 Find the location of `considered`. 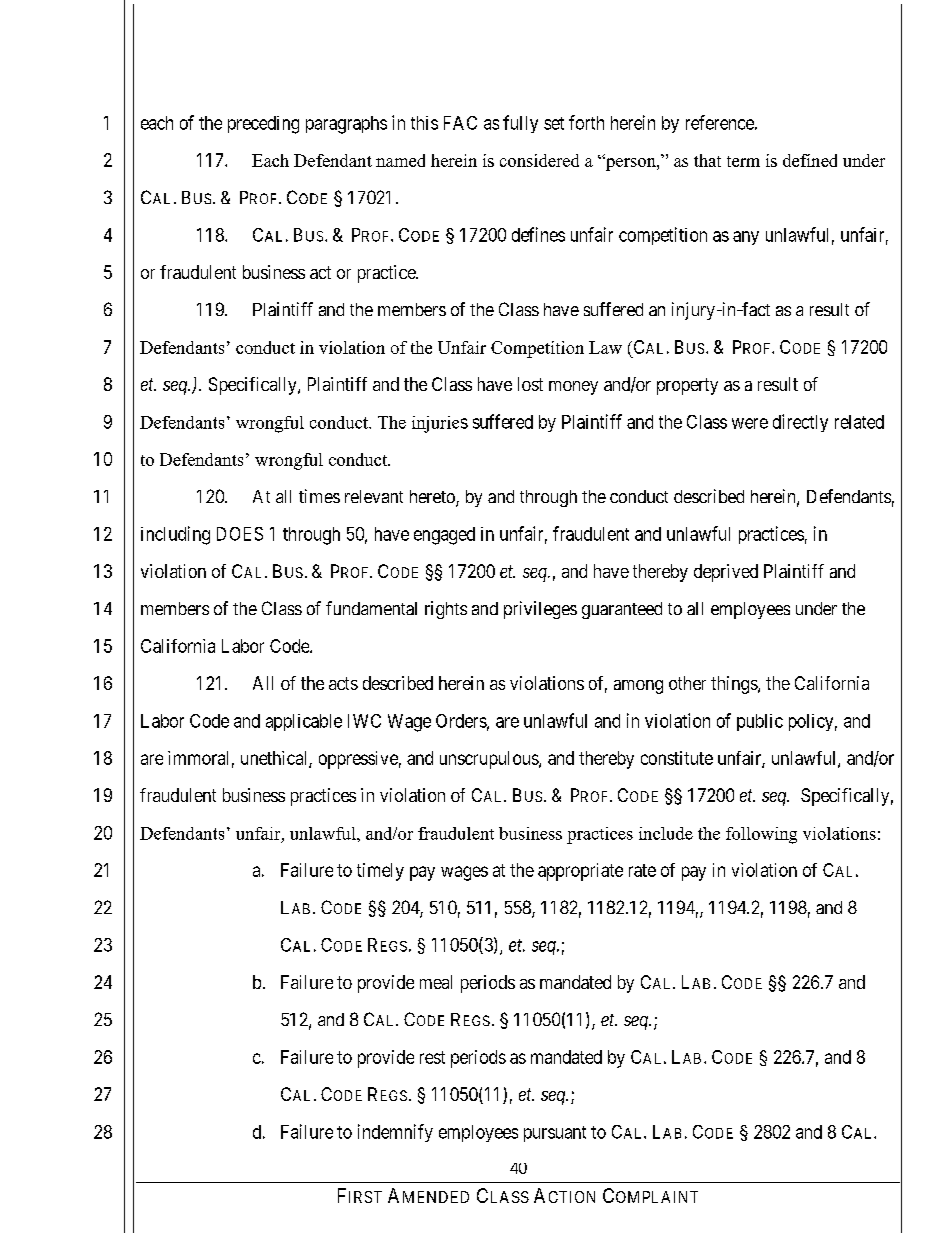

considered is located at coordinates (539, 160).
